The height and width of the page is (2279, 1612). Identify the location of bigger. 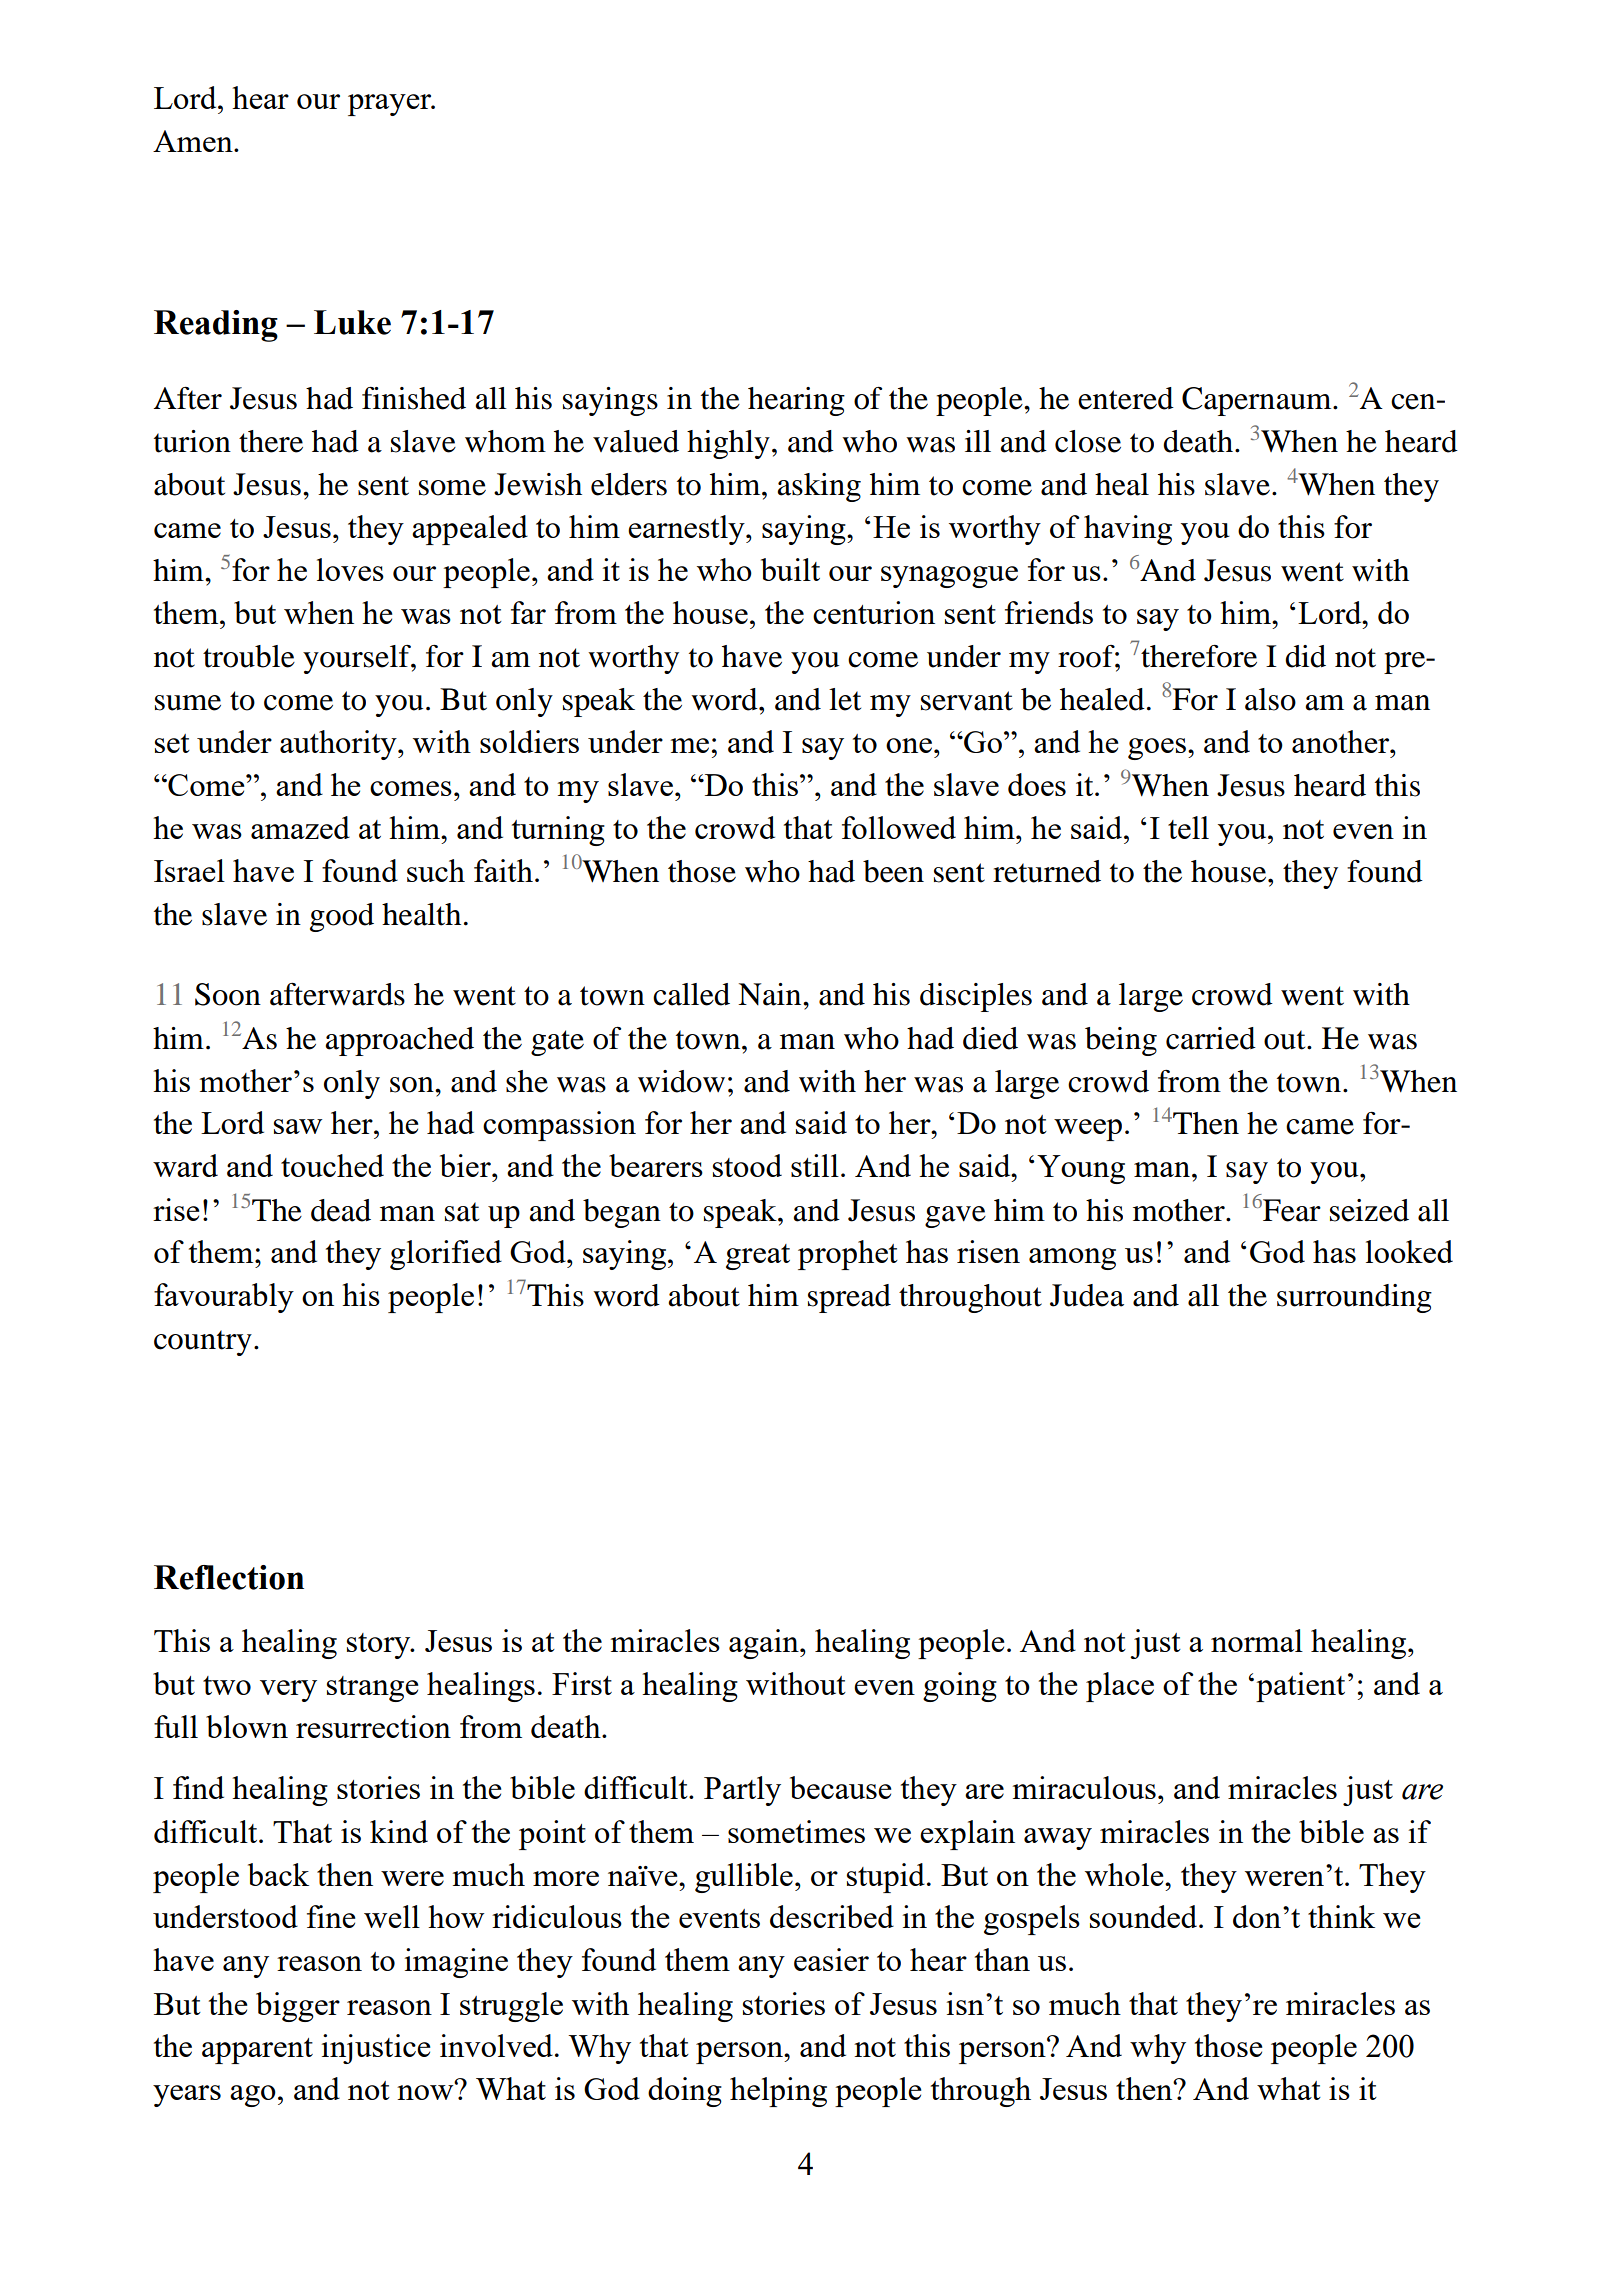
(298, 2007).
